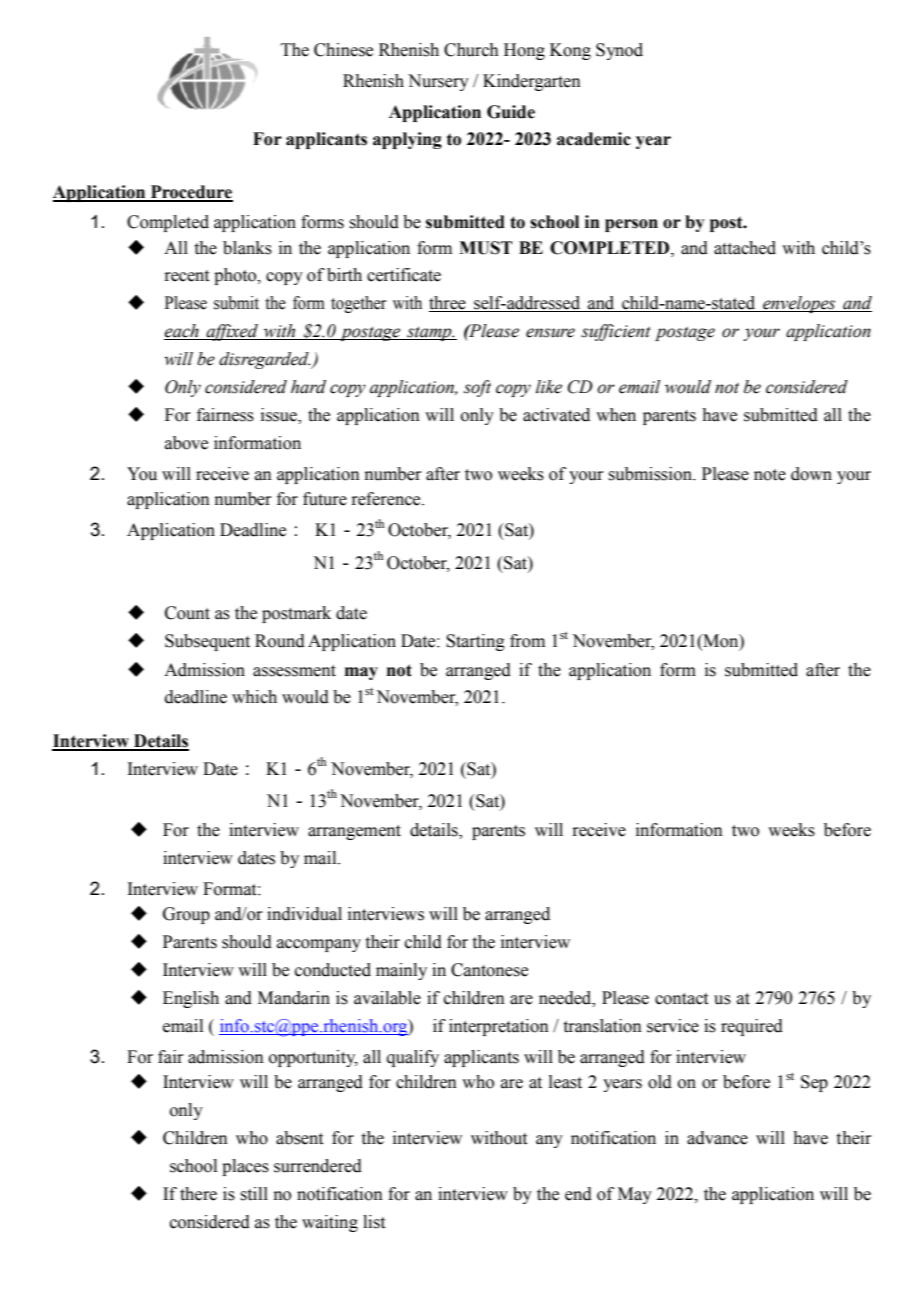  What do you see at coordinates (477, 388) in the document?
I see `soft` at bounding box center [477, 388].
